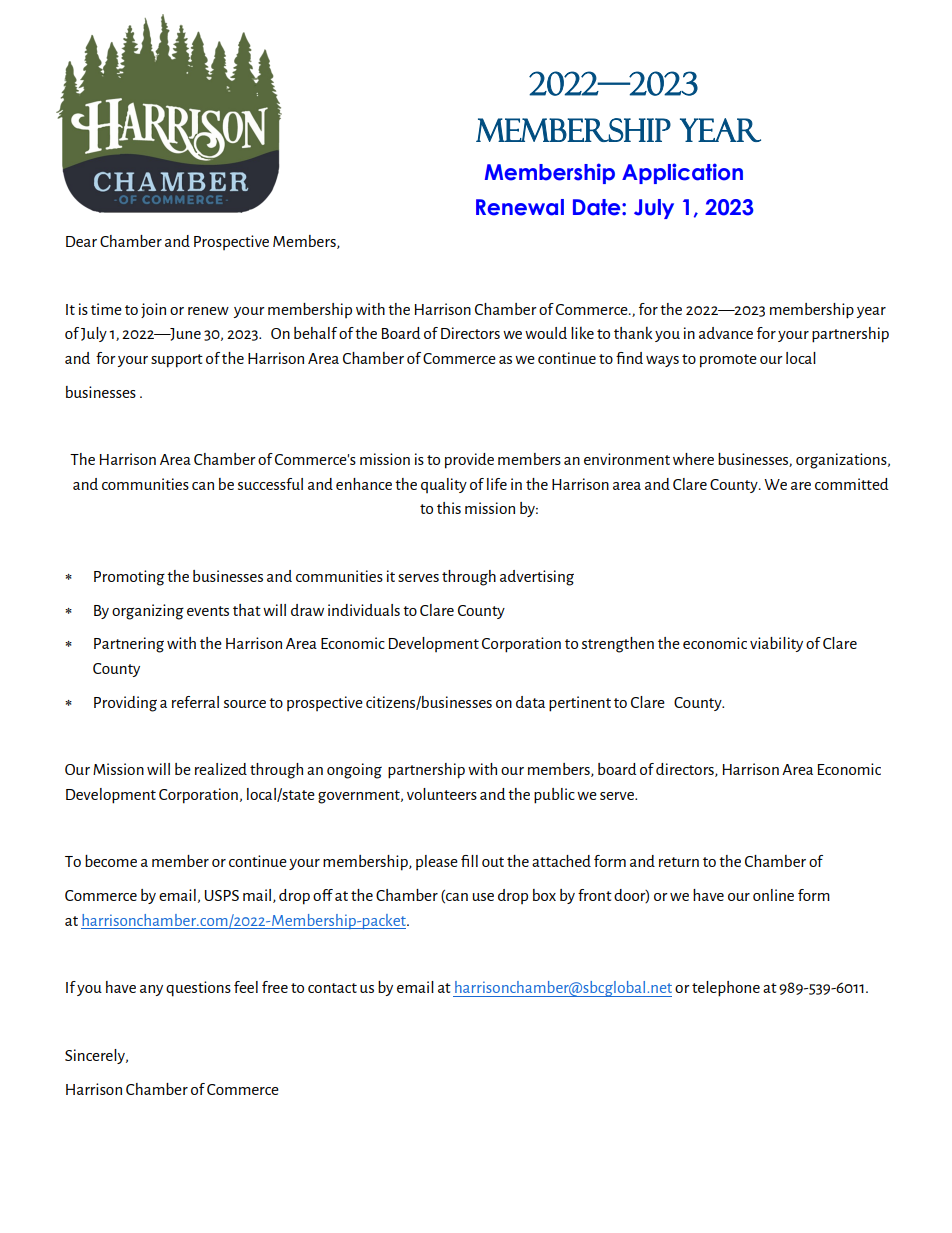 This page has width=952, height=1233. Describe the element at coordinates (81, 241) in the page. I see `Dear` at that location.
